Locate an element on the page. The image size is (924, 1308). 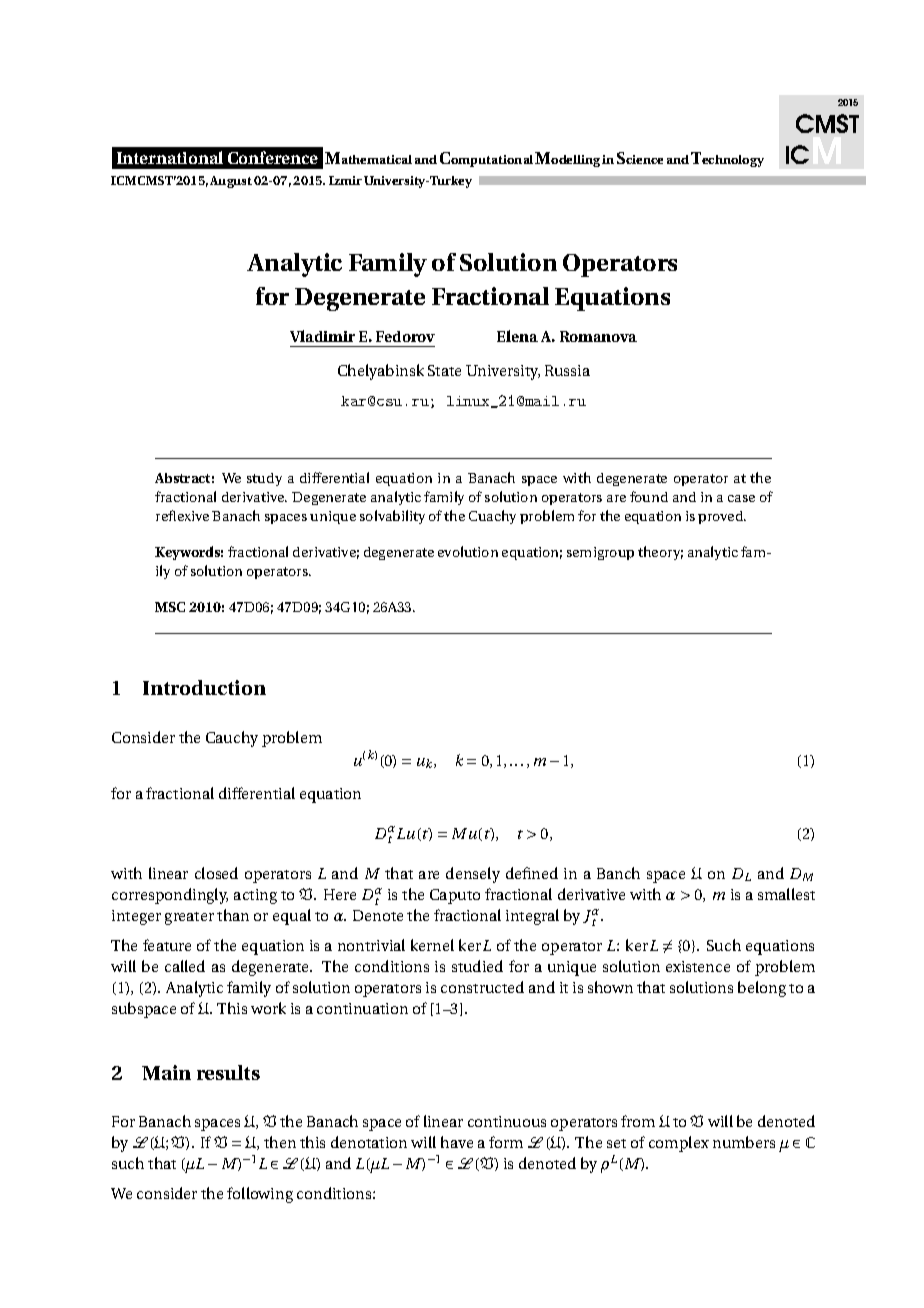
Izmir is located at coordinates (345, 180).
